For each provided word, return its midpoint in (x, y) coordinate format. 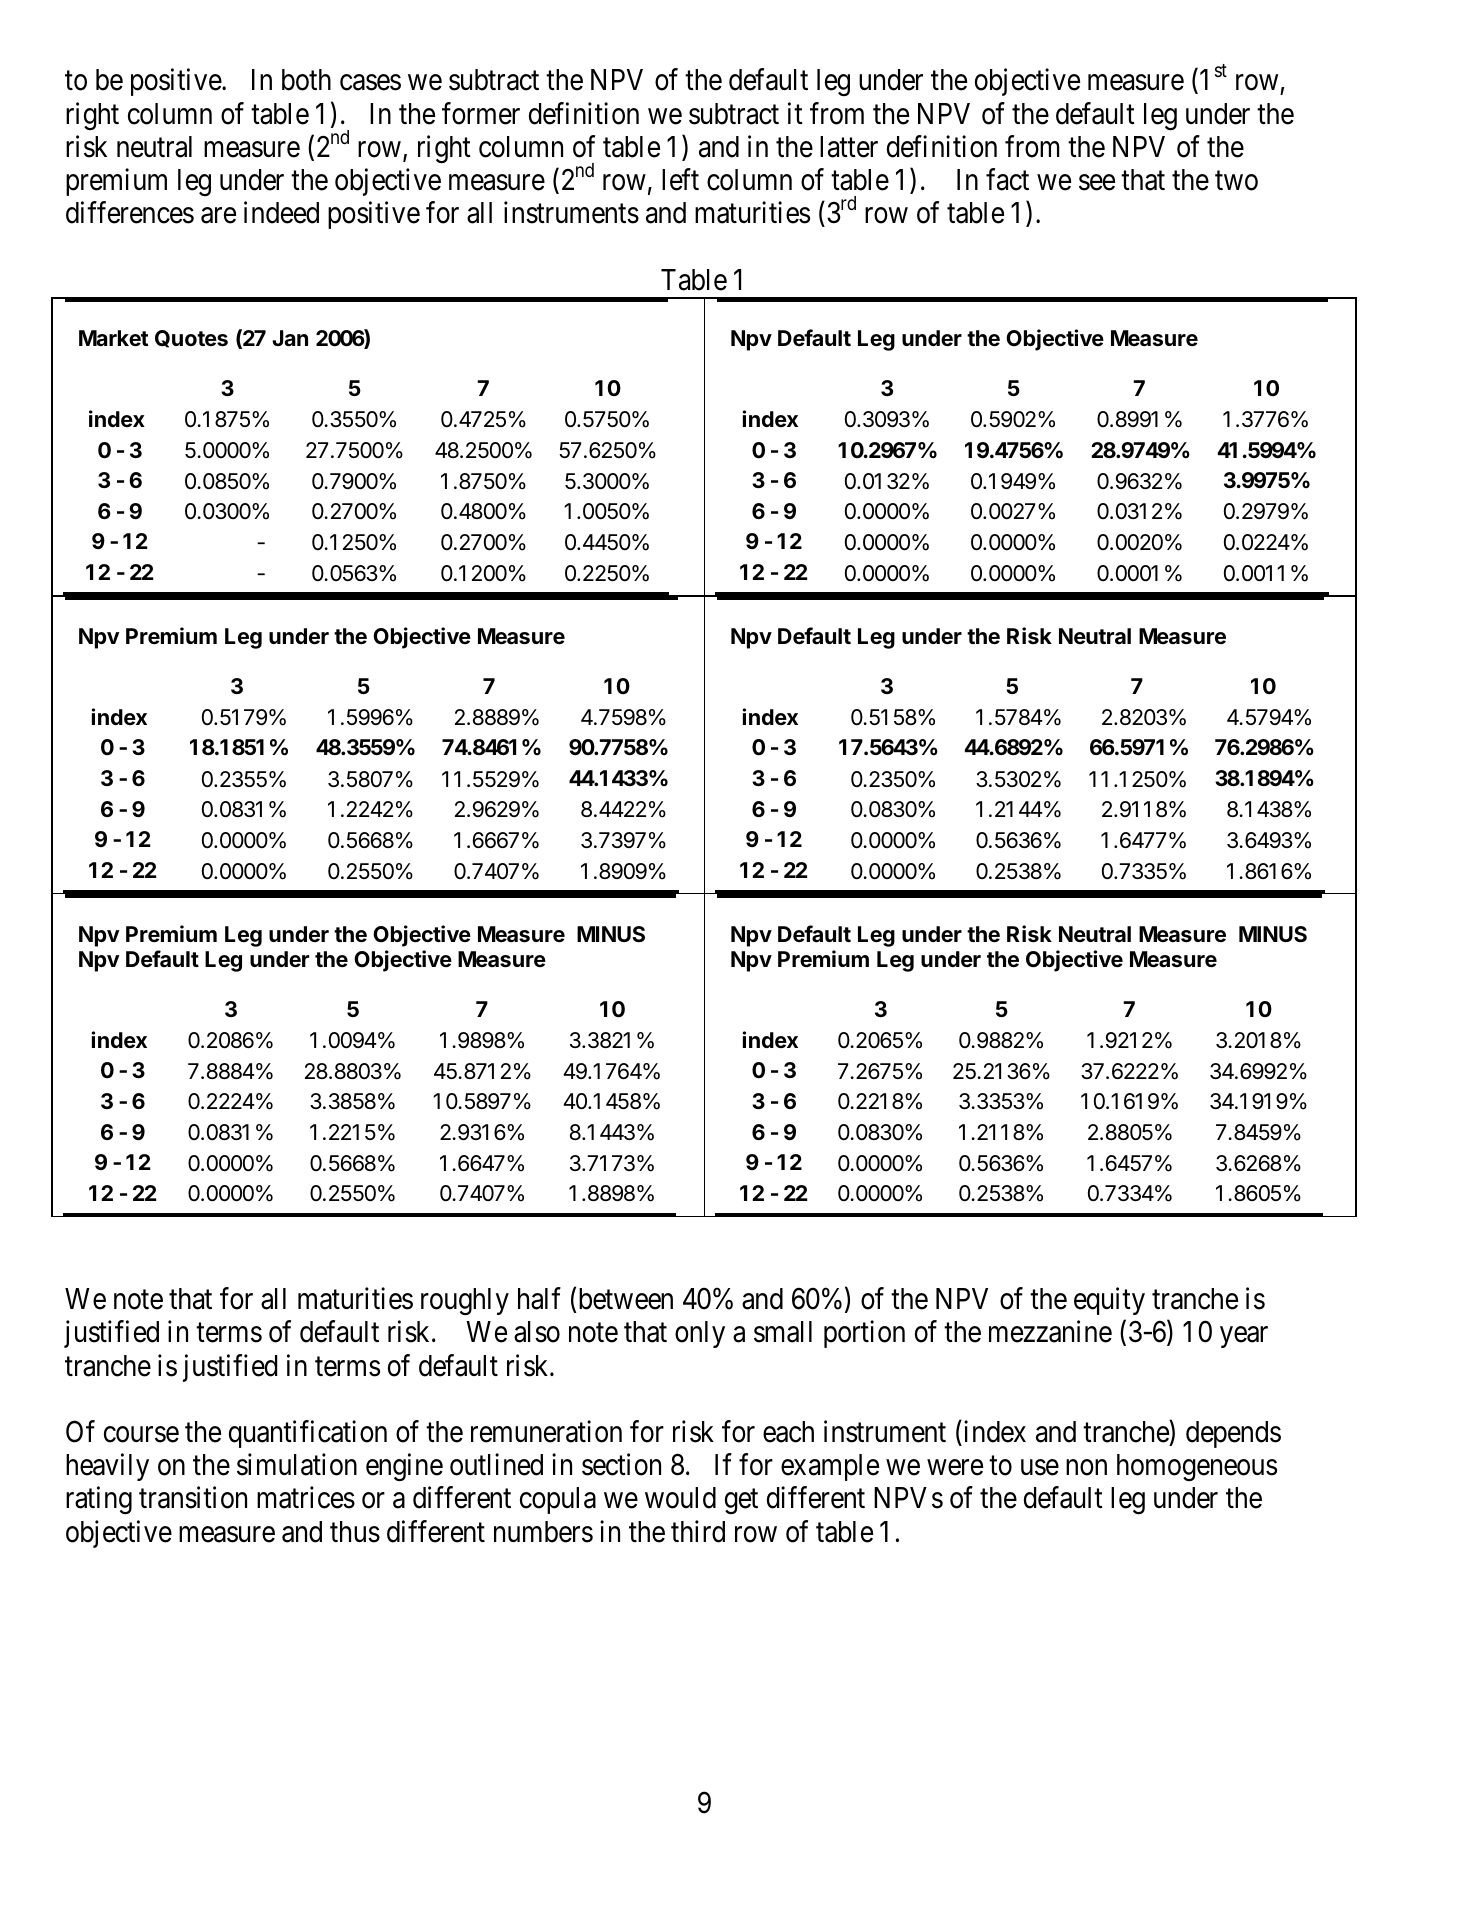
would (680, 1498)
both (306, 80)
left (680, 179)
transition (193, 1498)
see (1097, 183)
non (1086, 1468)
